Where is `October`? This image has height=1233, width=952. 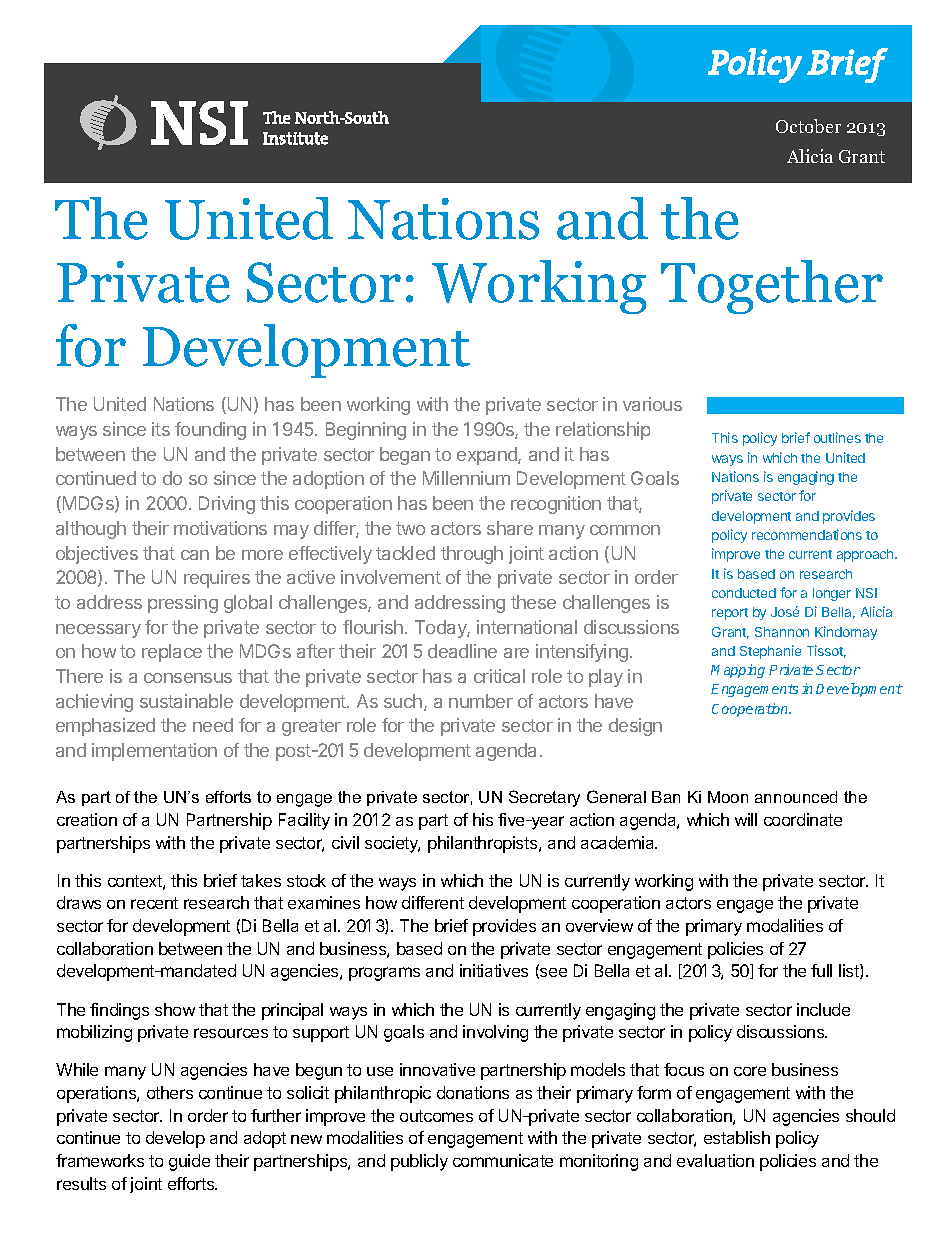
October is located at coordinates (808, 126).
